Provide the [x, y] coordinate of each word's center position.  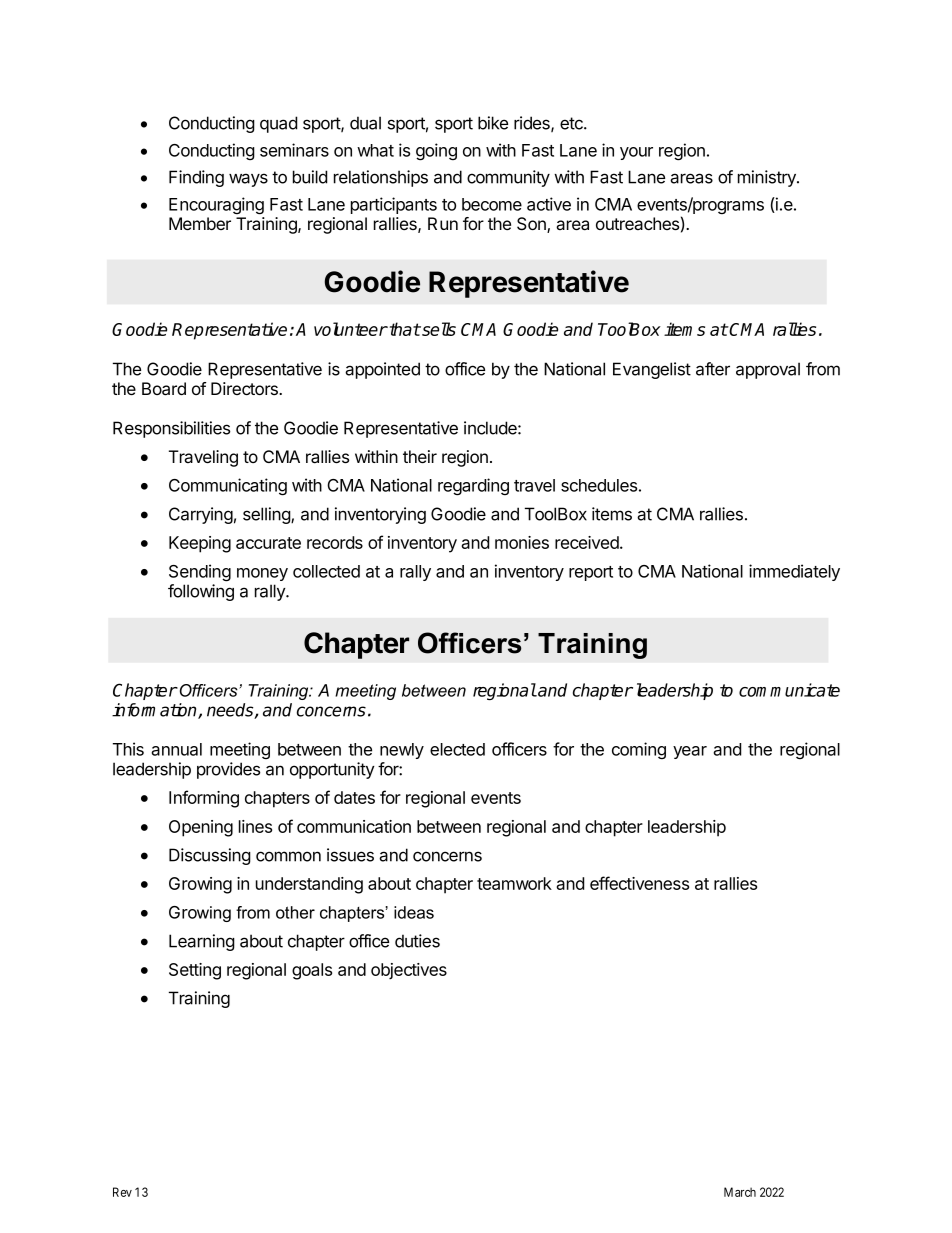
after [713, 369]
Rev [122, 1192]
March [740, 1192]
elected [457, 749]
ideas [414, 912]
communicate [789, 690]
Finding [196, 178]
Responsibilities [171, 429]
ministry [768, 178]
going [436, 152]
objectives [409, 971]
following [201, 592]
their [420, 456]
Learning [202, 942]
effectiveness [639, 883]
